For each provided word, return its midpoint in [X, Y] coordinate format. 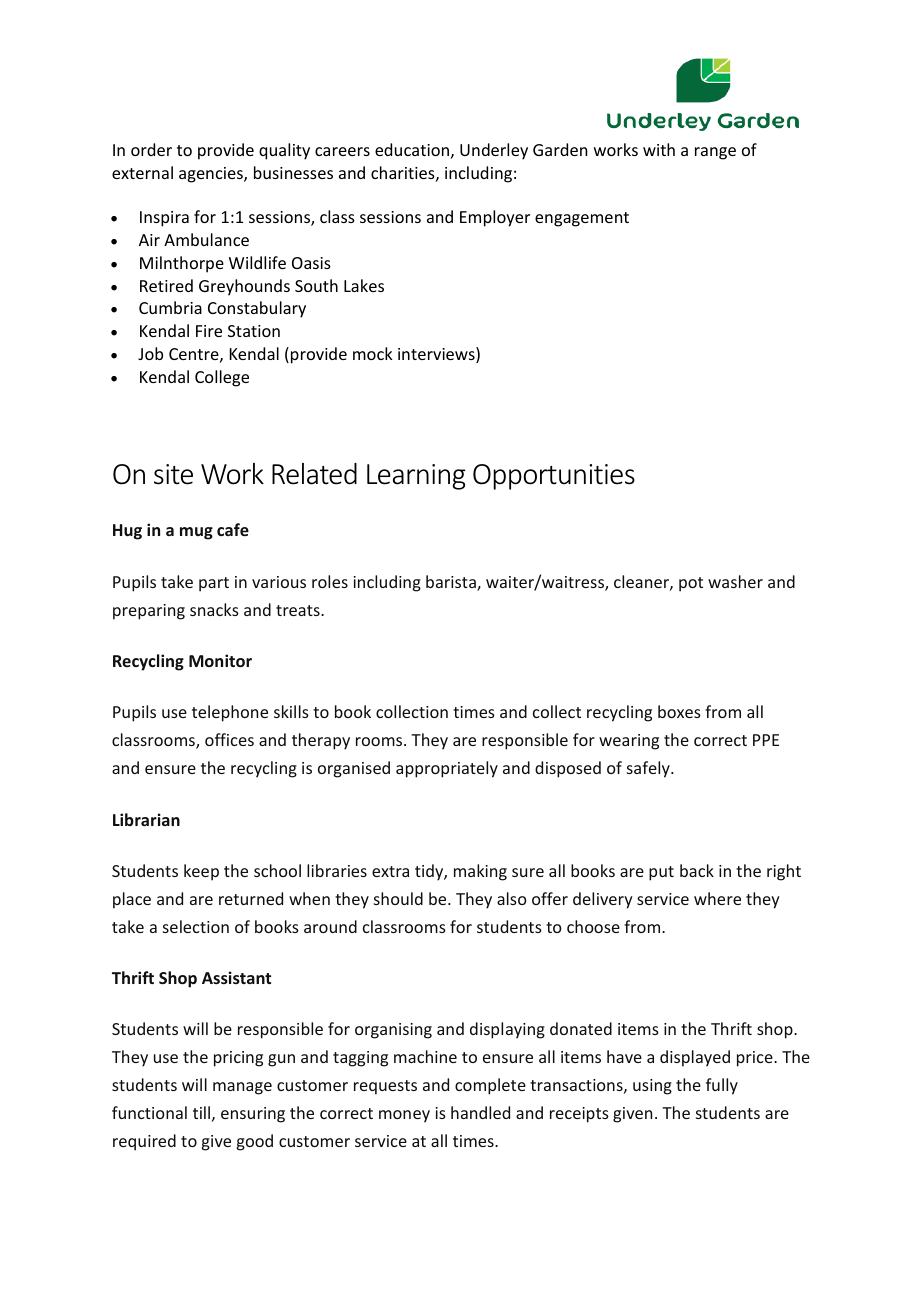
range [715, 153]
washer [735, 581]
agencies [212, 175]
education [412, 149]
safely [649, 769]
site [173, 474]
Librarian [146, 819]
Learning [416, 477]
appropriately [447, 769]
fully [722, 1086]
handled [480, 1112]
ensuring [253, 1115]
